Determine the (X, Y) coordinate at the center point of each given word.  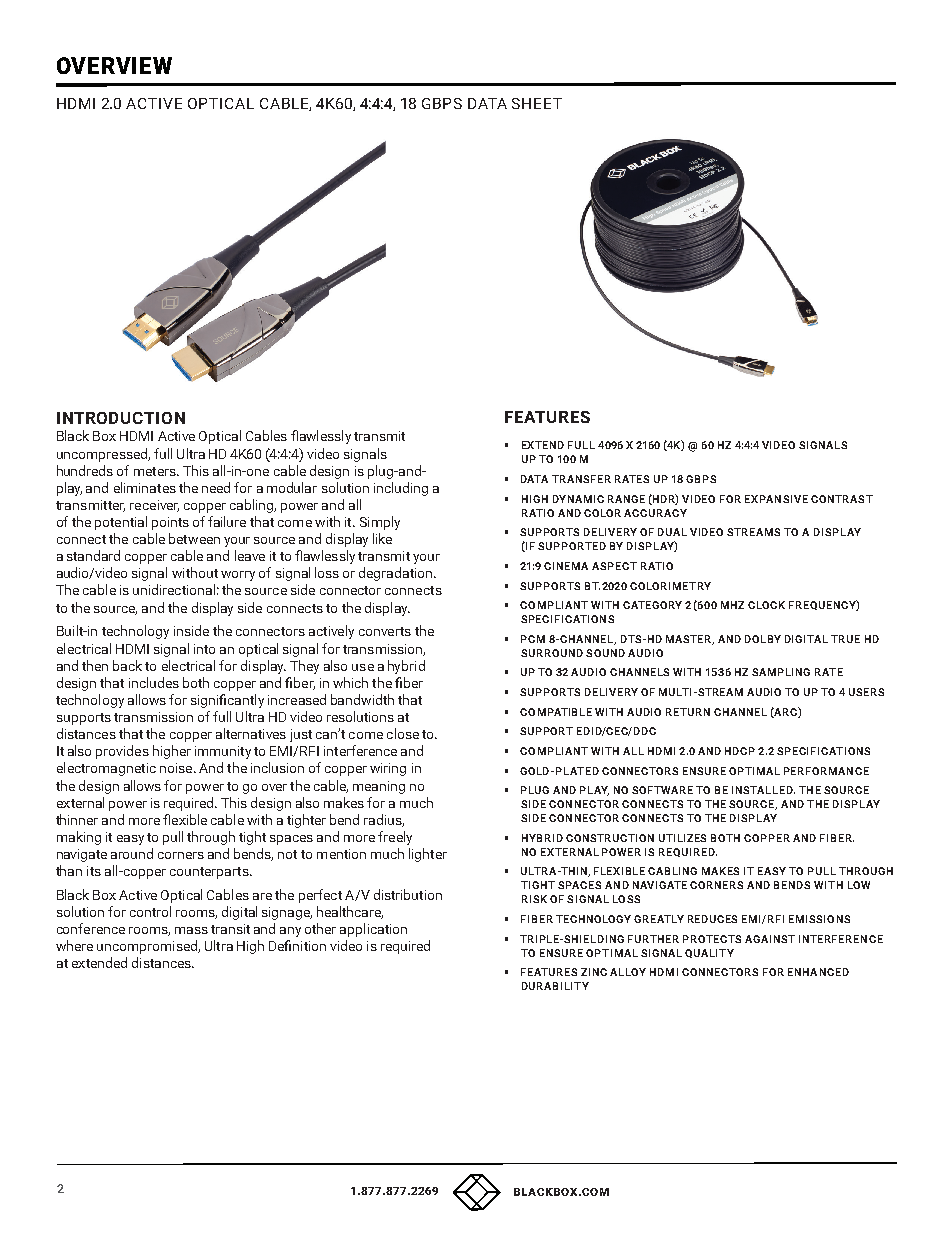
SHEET (537, 103)
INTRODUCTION (121, 418)
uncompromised (148, 947)
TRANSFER (581, 479)
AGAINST (770, 939)
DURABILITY (555, 986)
